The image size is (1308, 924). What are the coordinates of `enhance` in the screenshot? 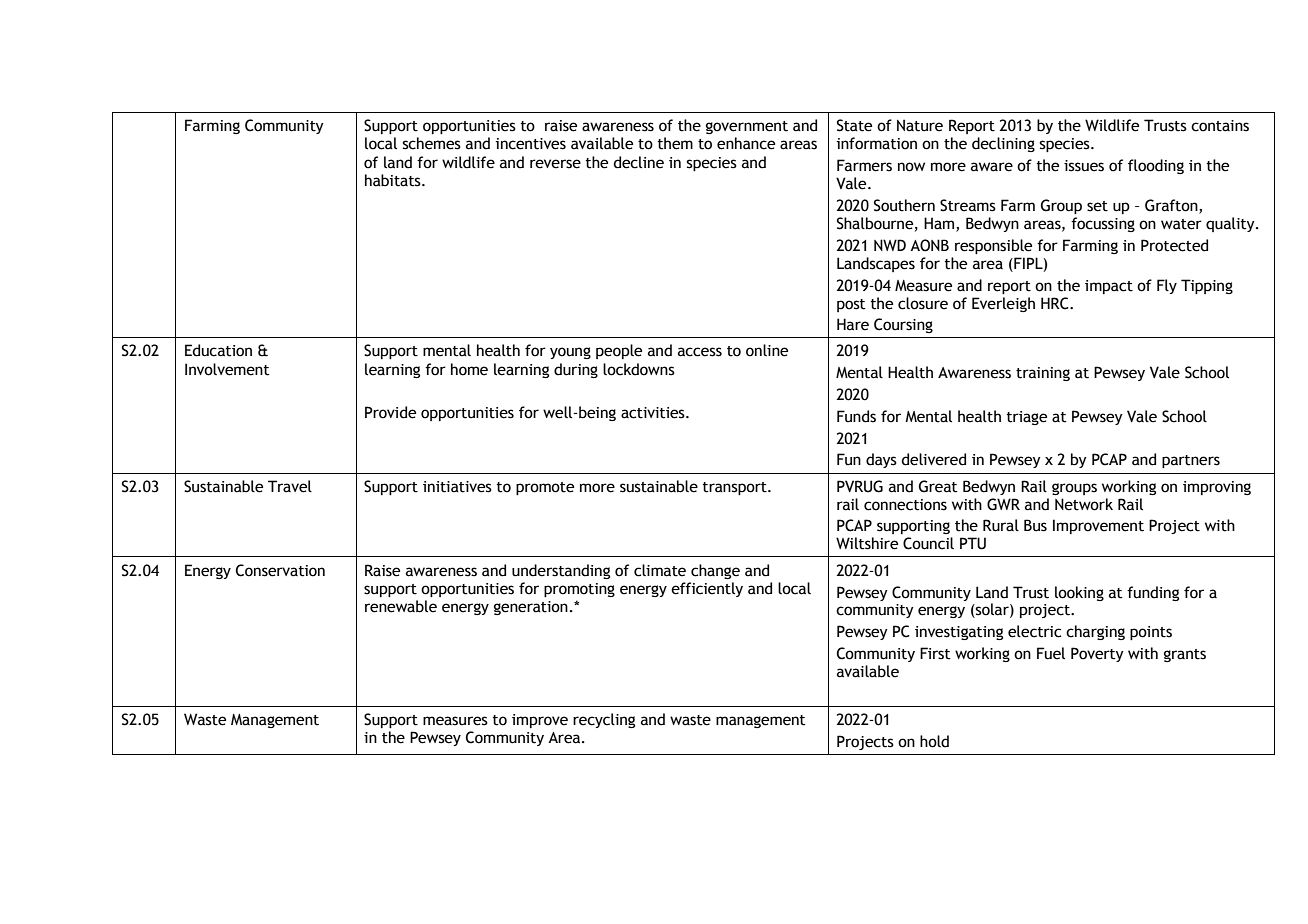 It's located at (746, 143).
